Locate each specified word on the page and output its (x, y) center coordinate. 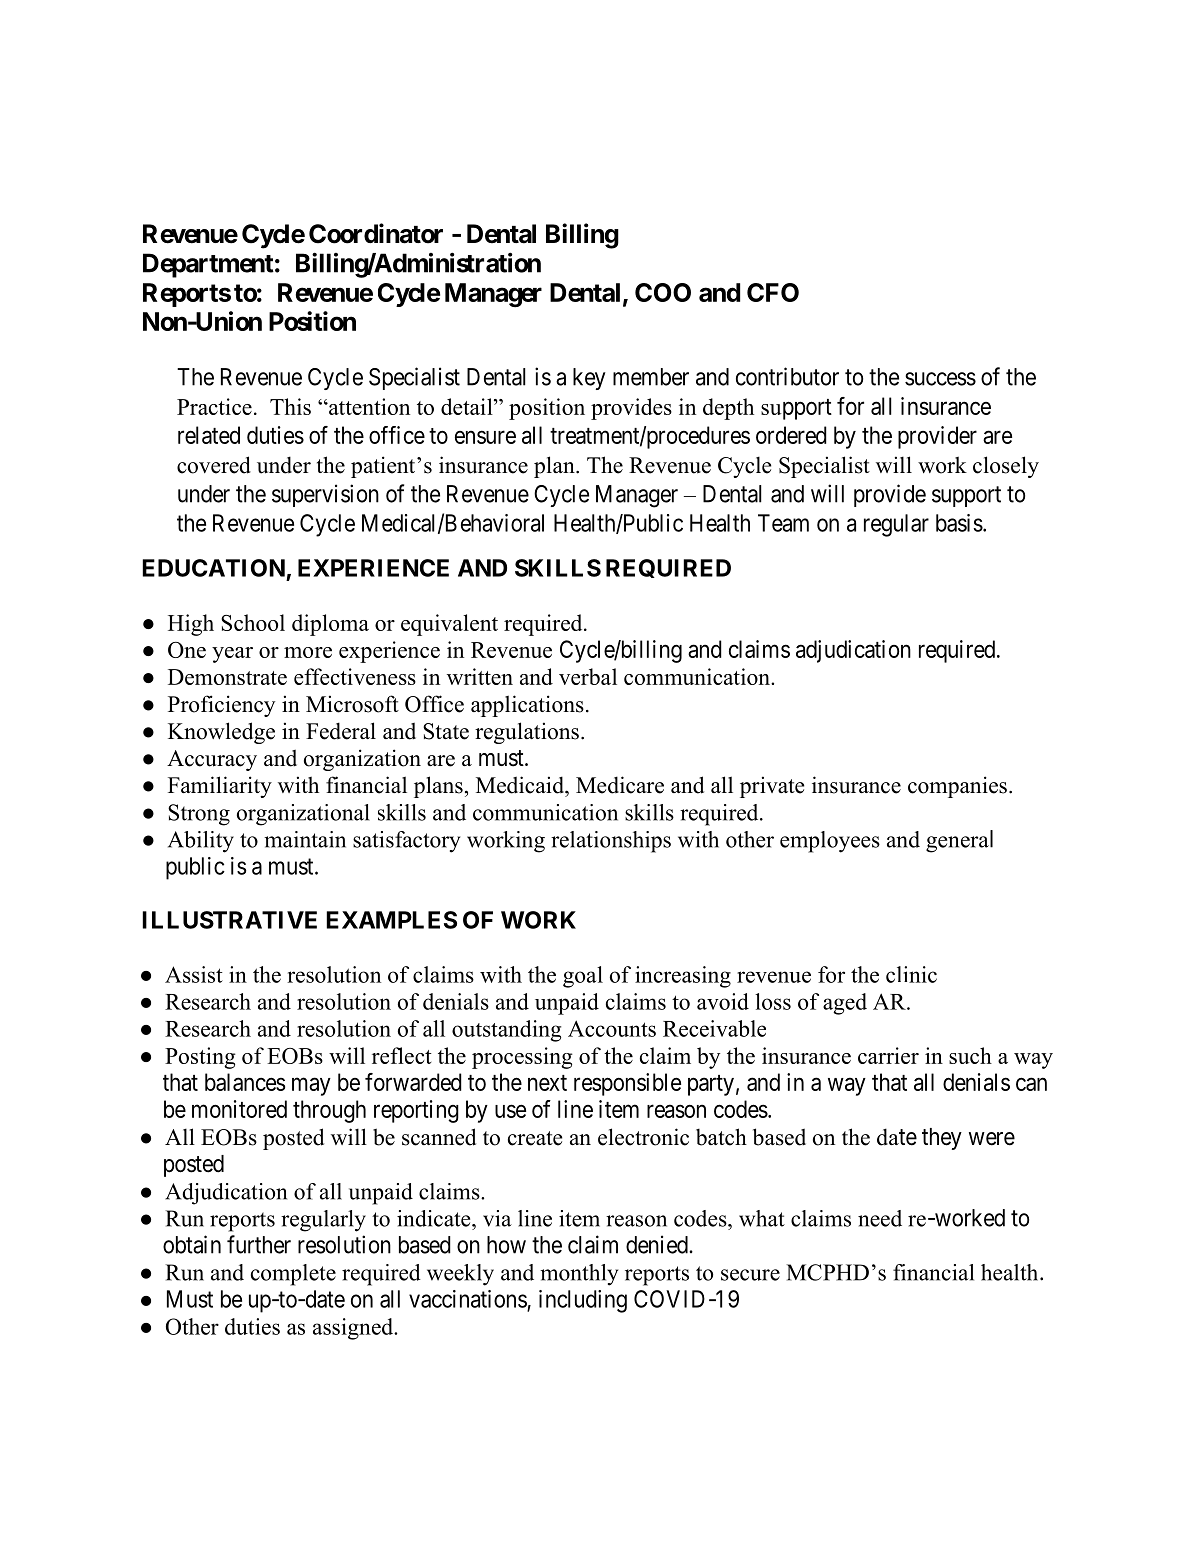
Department (208, 265)
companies (957, 787)
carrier (888, 1055)
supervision (325, 495)
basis (959, 523)
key (589, 379)
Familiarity (220, 787)
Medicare (620, 785)
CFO (773, 292)
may (311, 1086)
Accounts (612, 1028)
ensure (485, 437)
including (583, 1301)
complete (293, 1275)
